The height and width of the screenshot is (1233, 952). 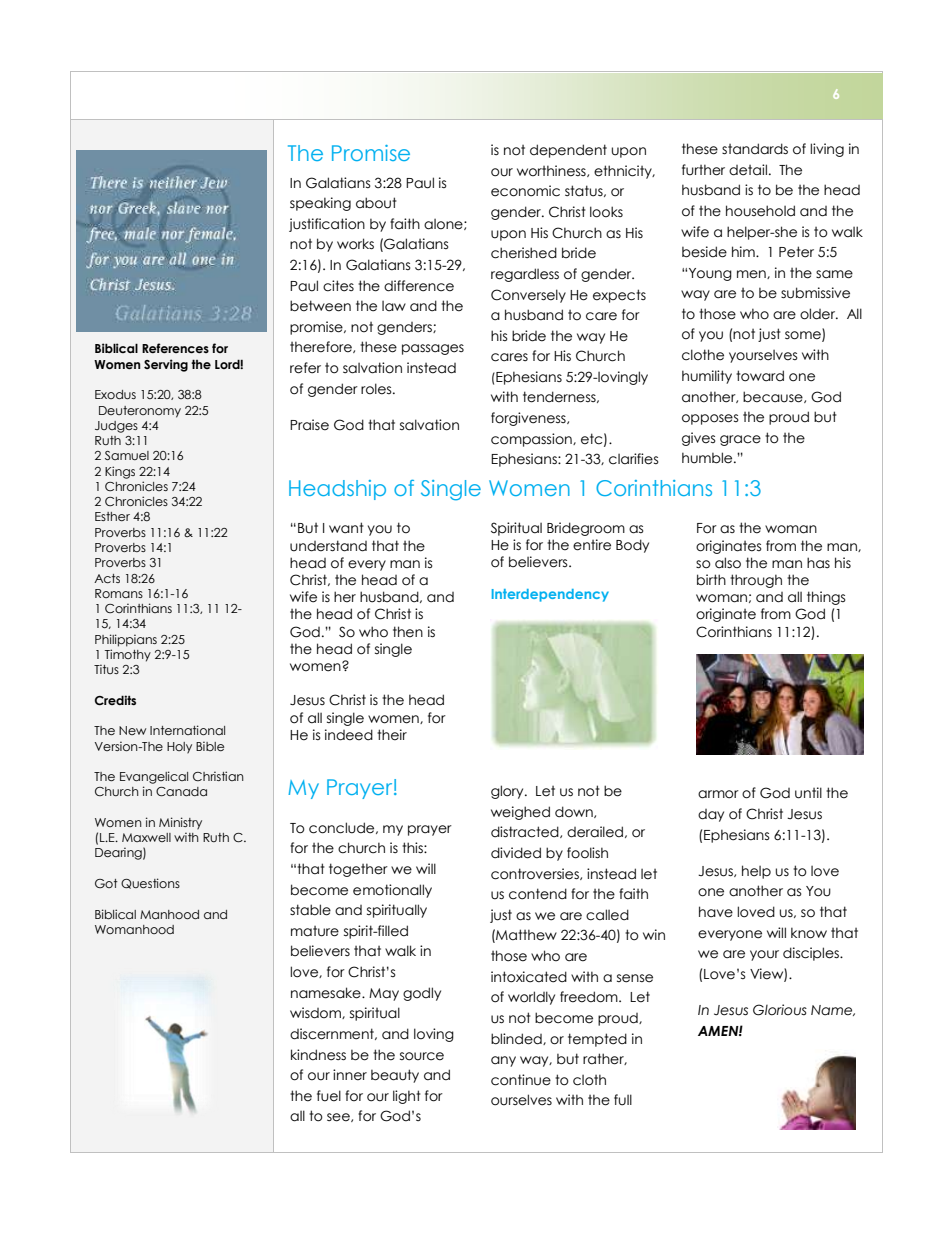 What do you see at coordinates (748, 170) in the screenshot?
I see `detail` at bounding box center [748, 170].
